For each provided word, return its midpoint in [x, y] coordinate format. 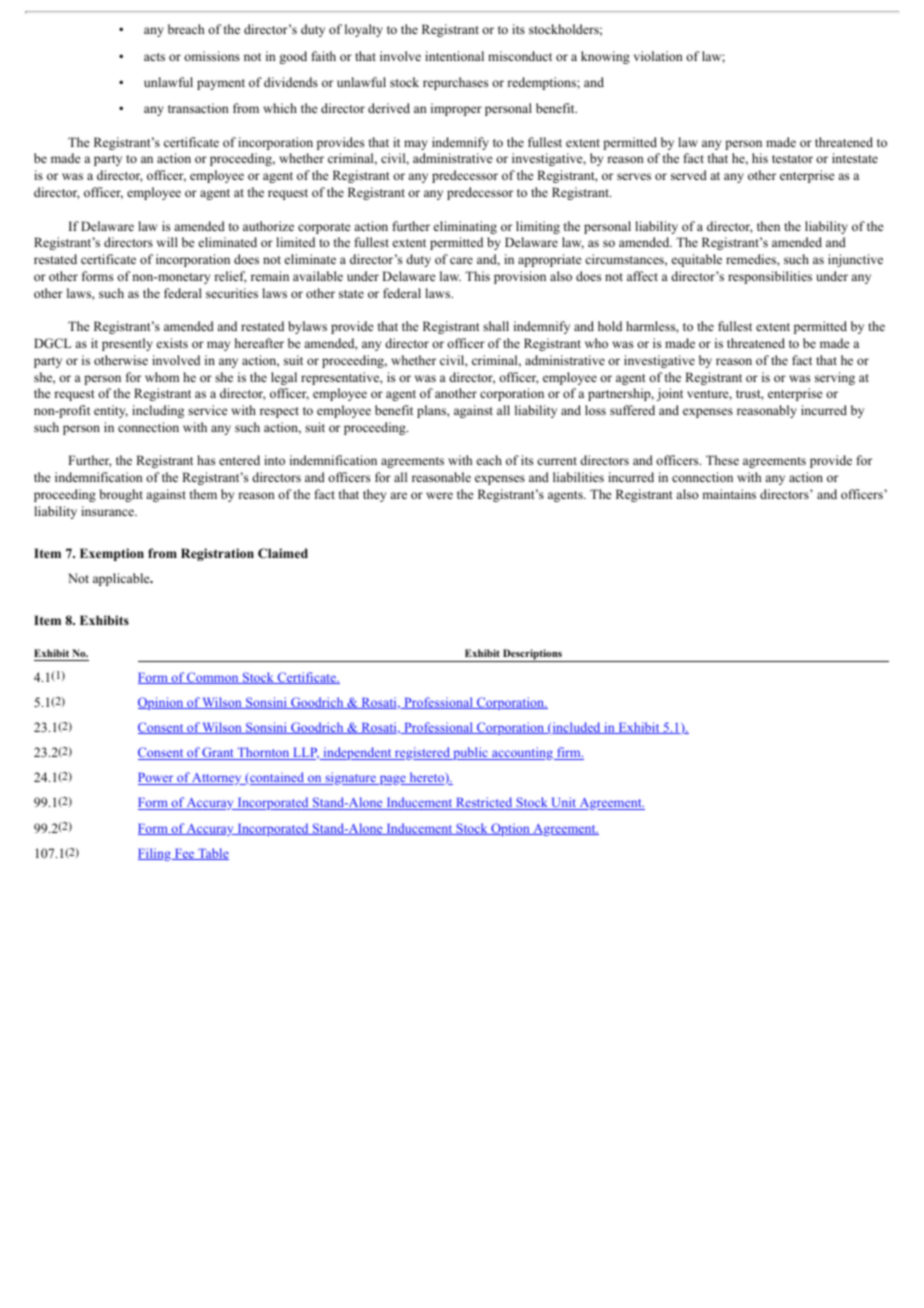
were [439, 495]
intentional [454, 56]
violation [658, 56]
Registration [217, 554]
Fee [184, 854]
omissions [212, 56]
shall [496, 326]
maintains [729, 494]
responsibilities [770, 277]
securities [232, 293]
